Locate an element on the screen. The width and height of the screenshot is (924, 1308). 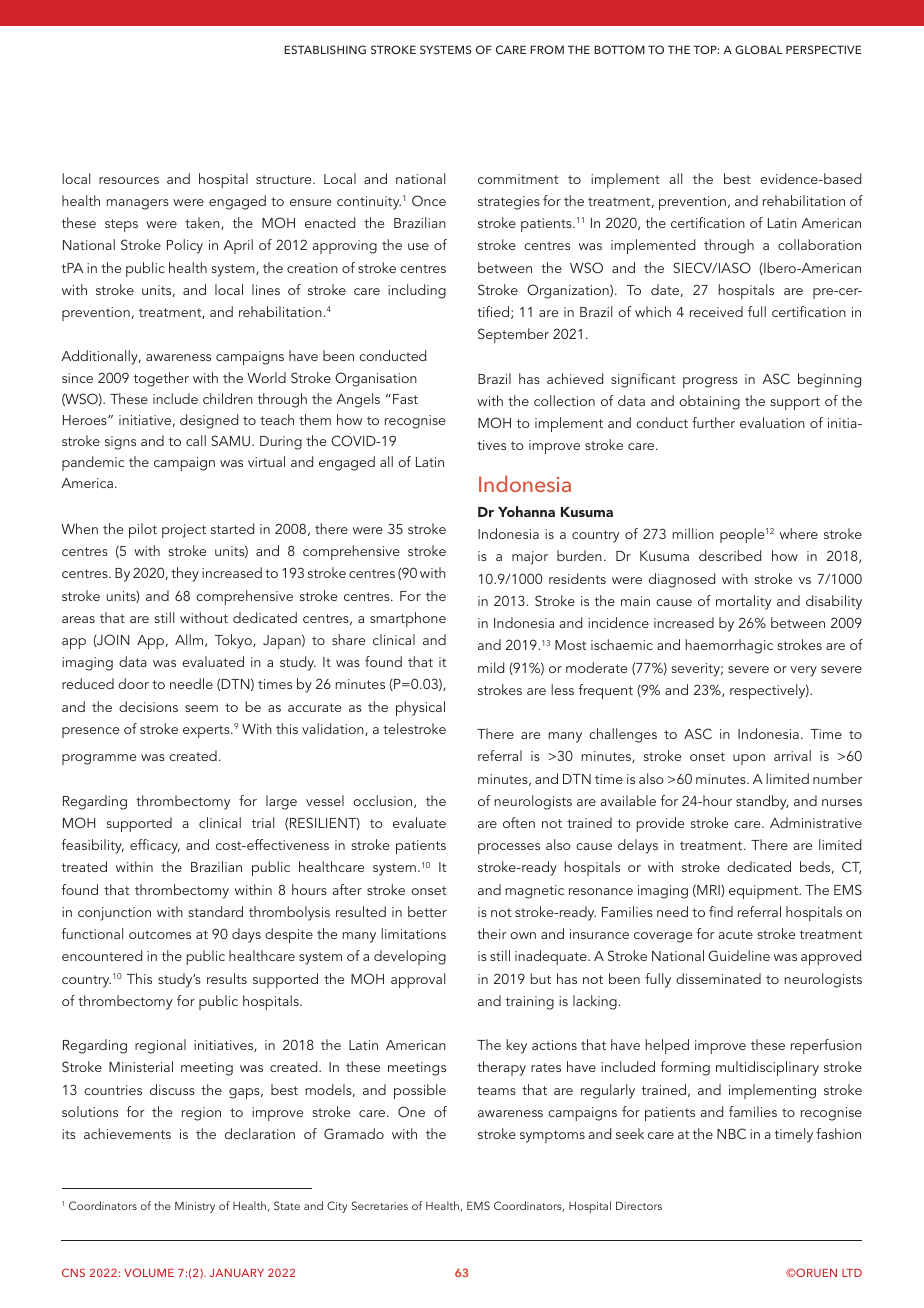
together is located at coordinates (161, 379).
